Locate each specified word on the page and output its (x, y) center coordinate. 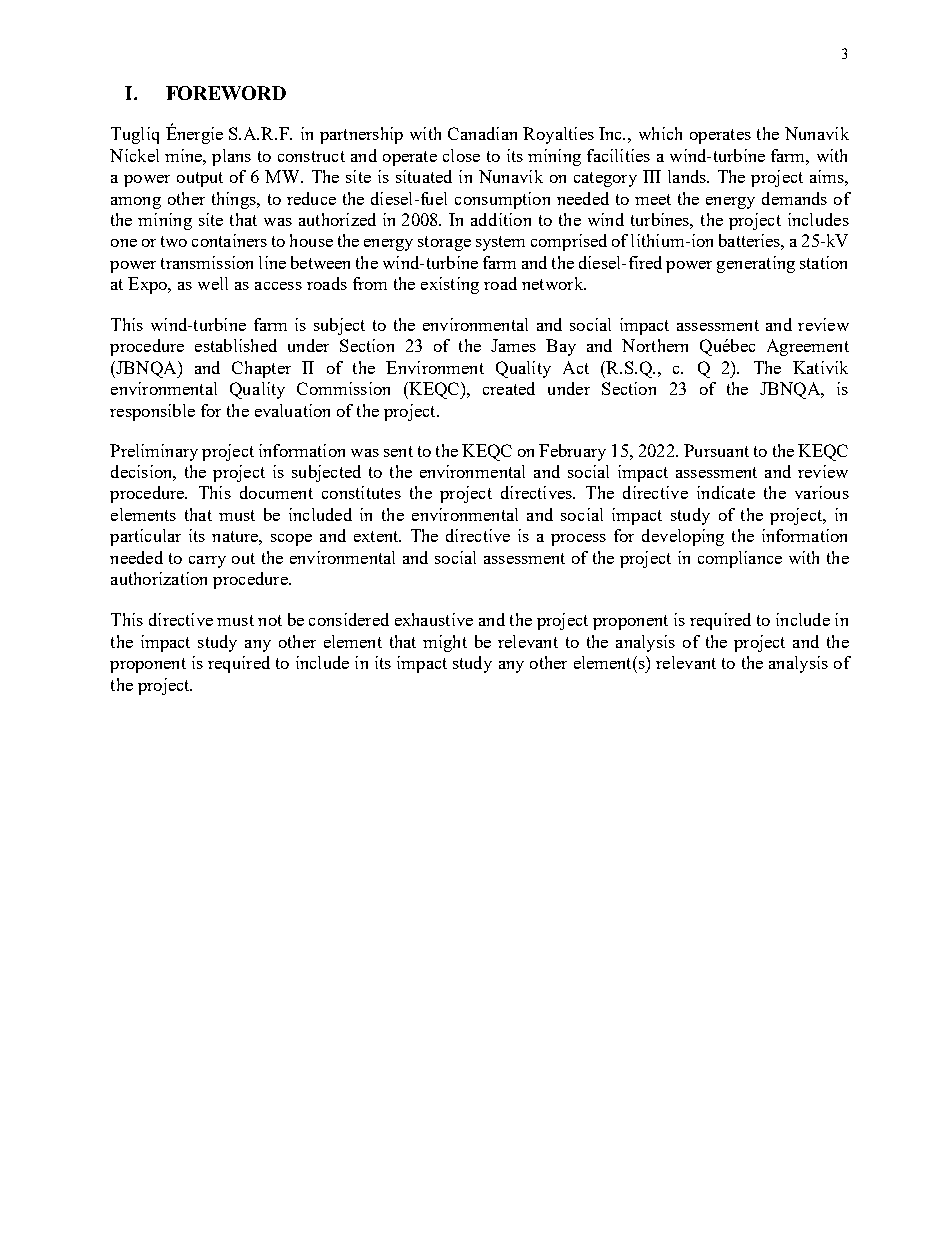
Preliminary (154, 452)
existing (450, 285)
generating (756, 264)
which (660, 133)
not (270, 620)
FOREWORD (226, 93)
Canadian (482, 133)
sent (398, 451)
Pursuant (716, 450)
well (213, 283)
